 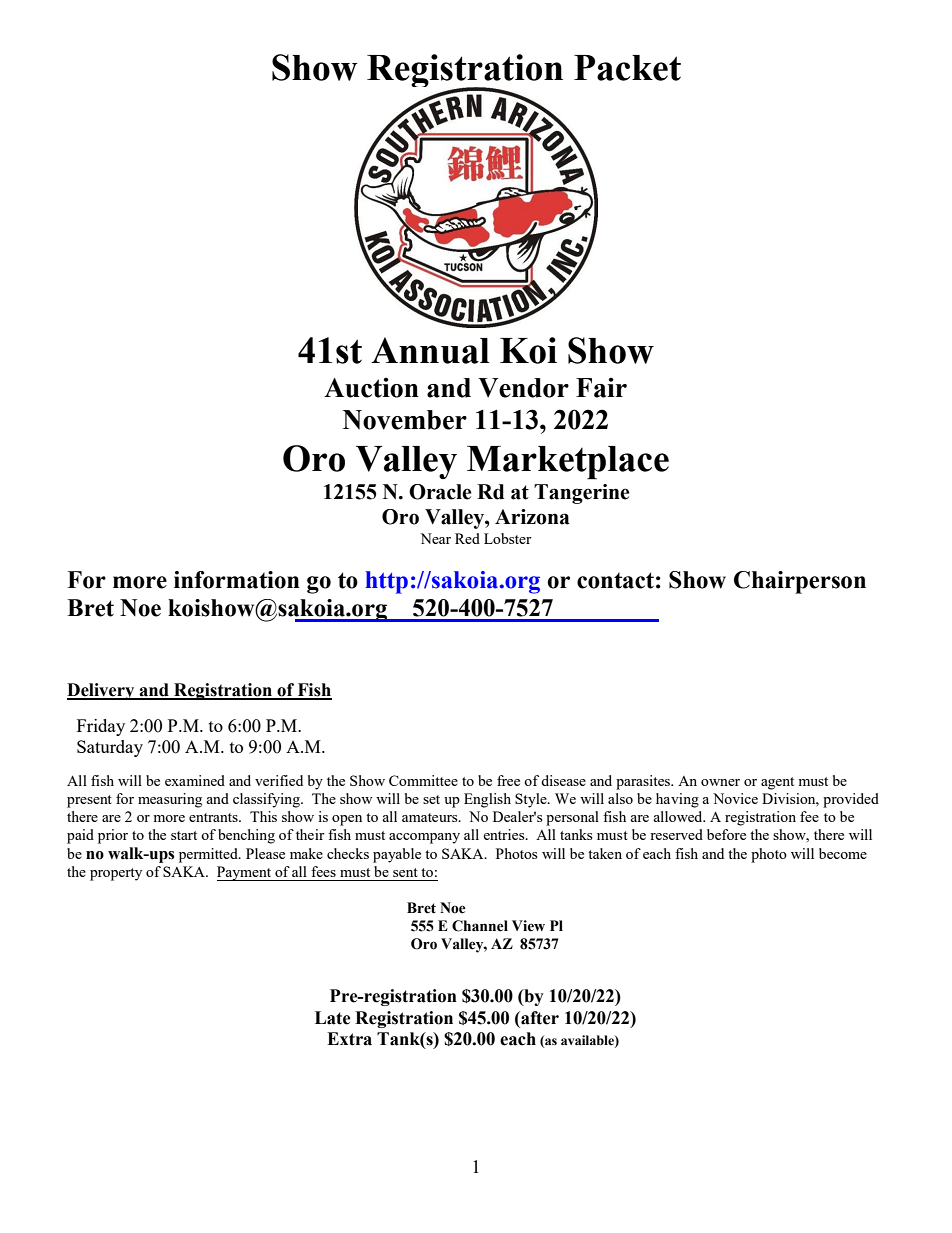 I want to click on information, so click(x=237, y=580).
